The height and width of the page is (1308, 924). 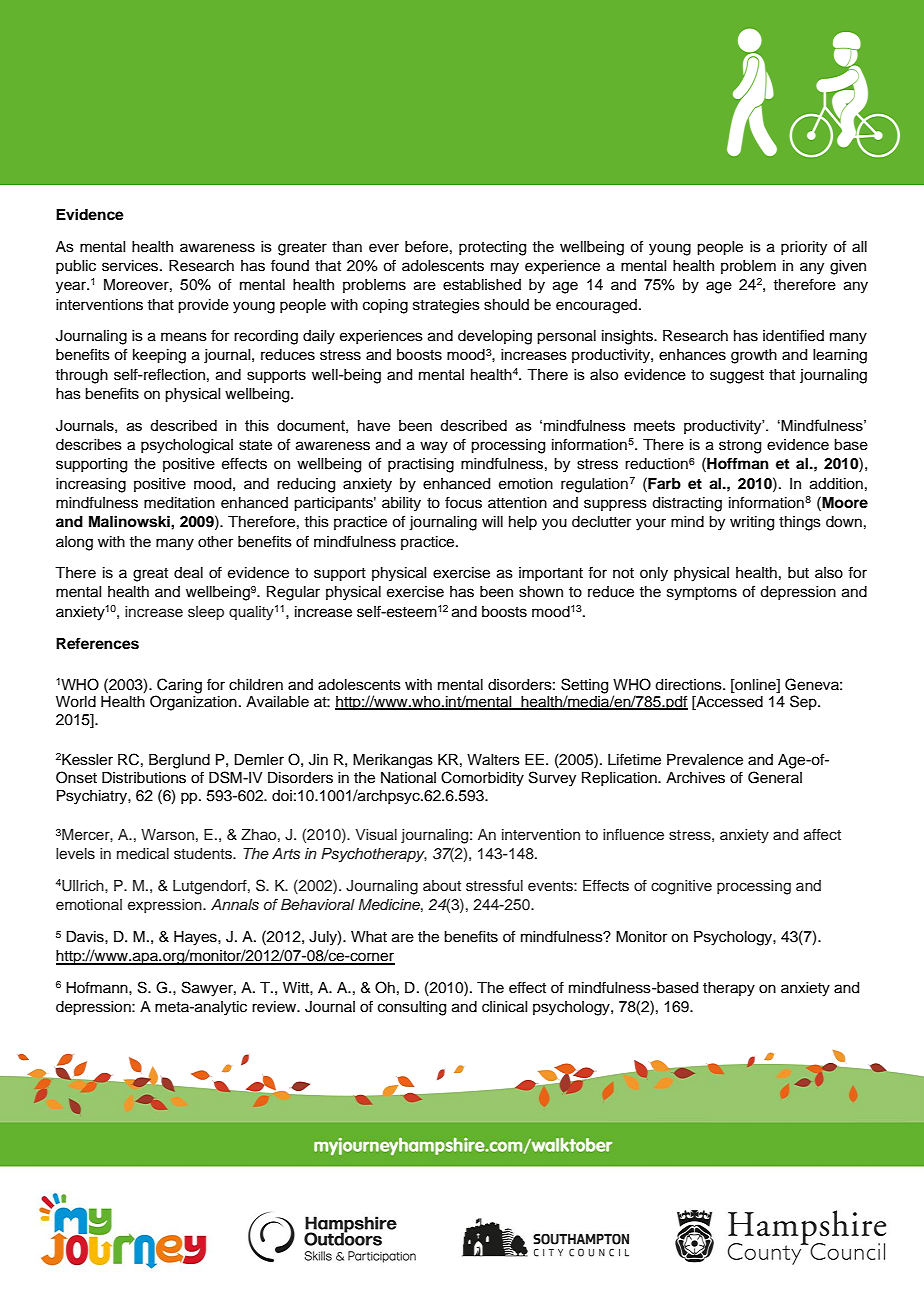 What do you see at coordinates (482, 285) in the page?
I see `established` at bounding box center [482, 285].
